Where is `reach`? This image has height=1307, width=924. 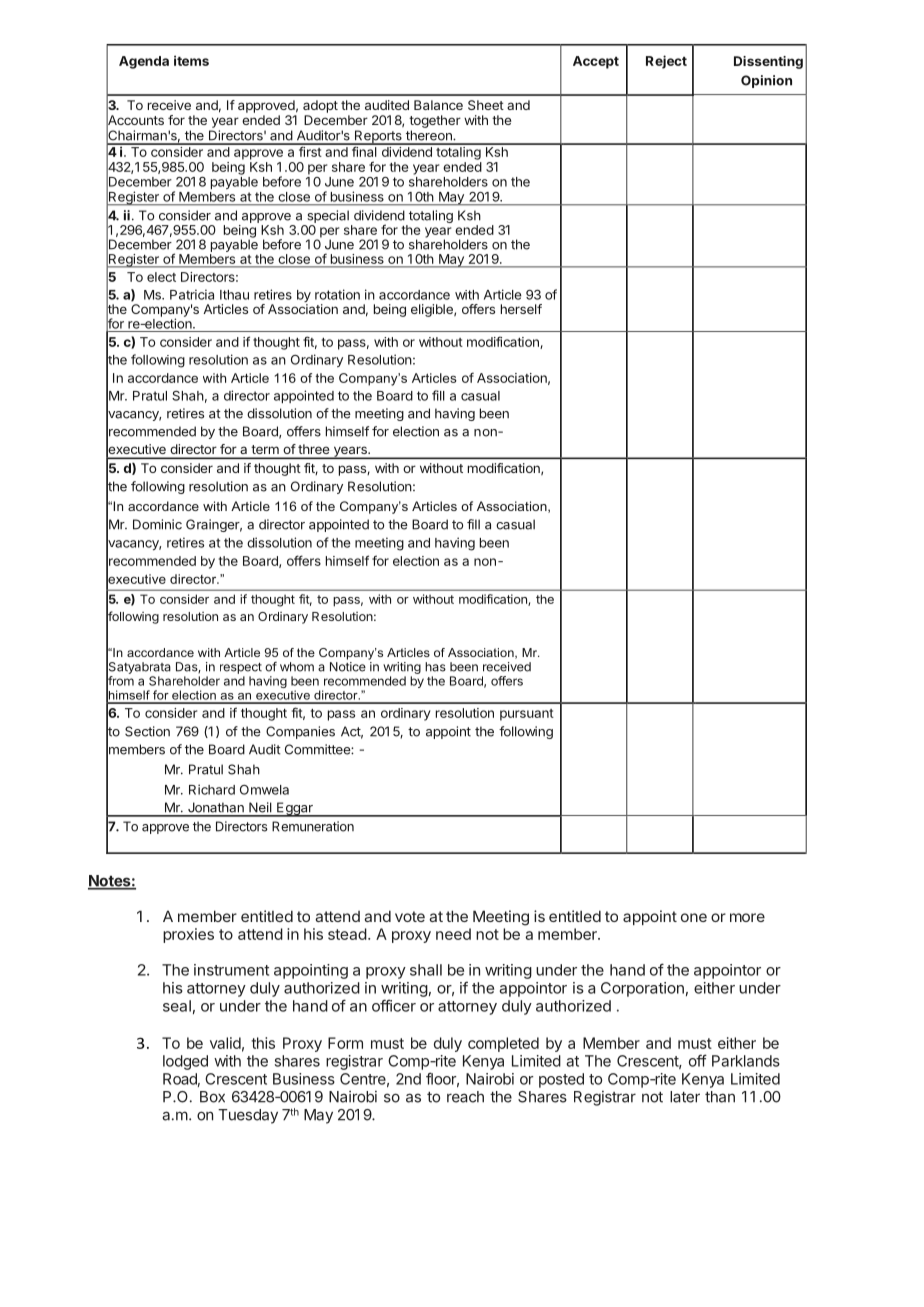
reach is located at coordinates (465, 1097).
